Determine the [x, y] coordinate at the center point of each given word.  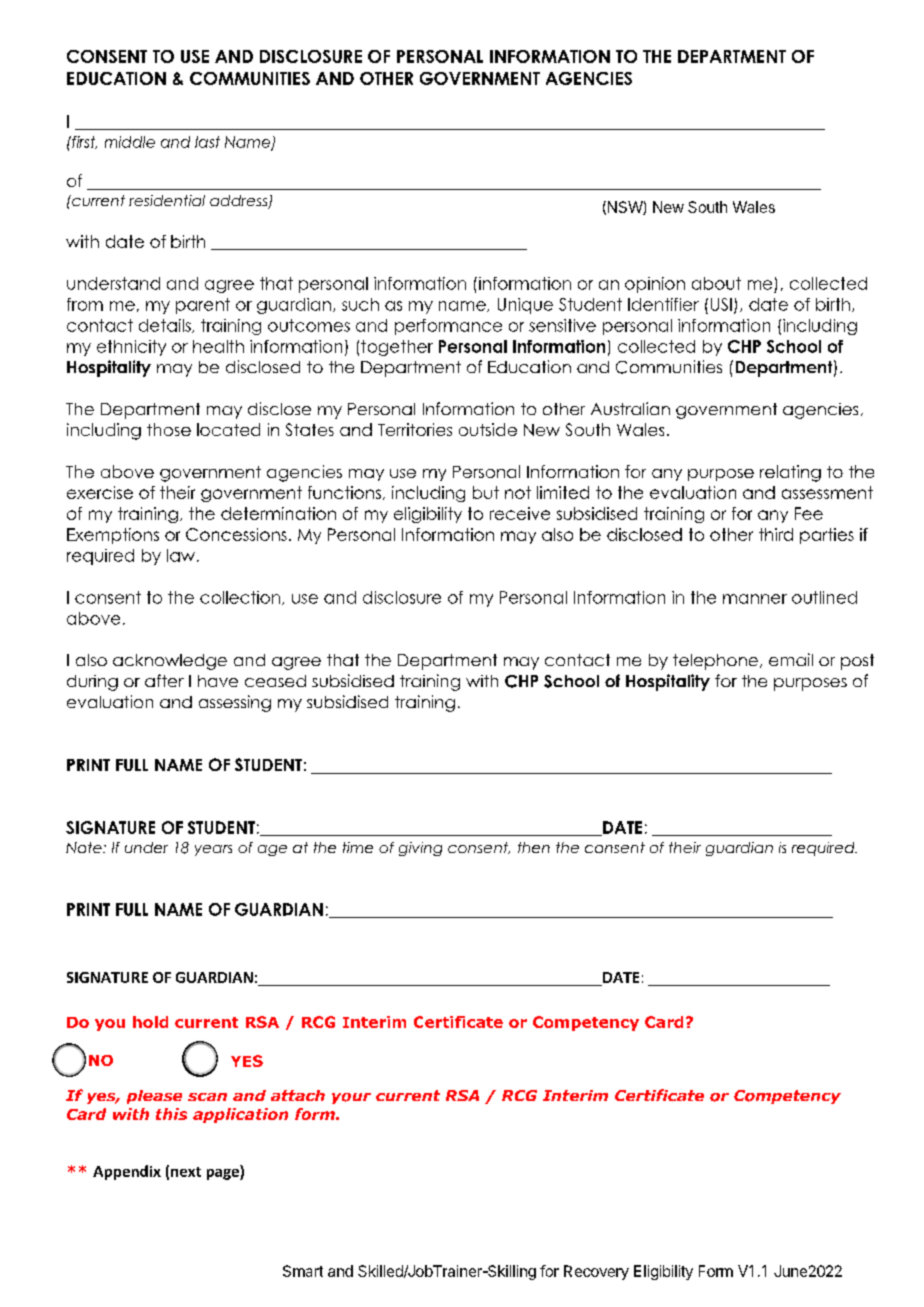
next [186, 1172]
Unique [525, 306]
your [351, 1098]
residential [167, 200]
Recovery [596, 1272]
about [716, 283]
